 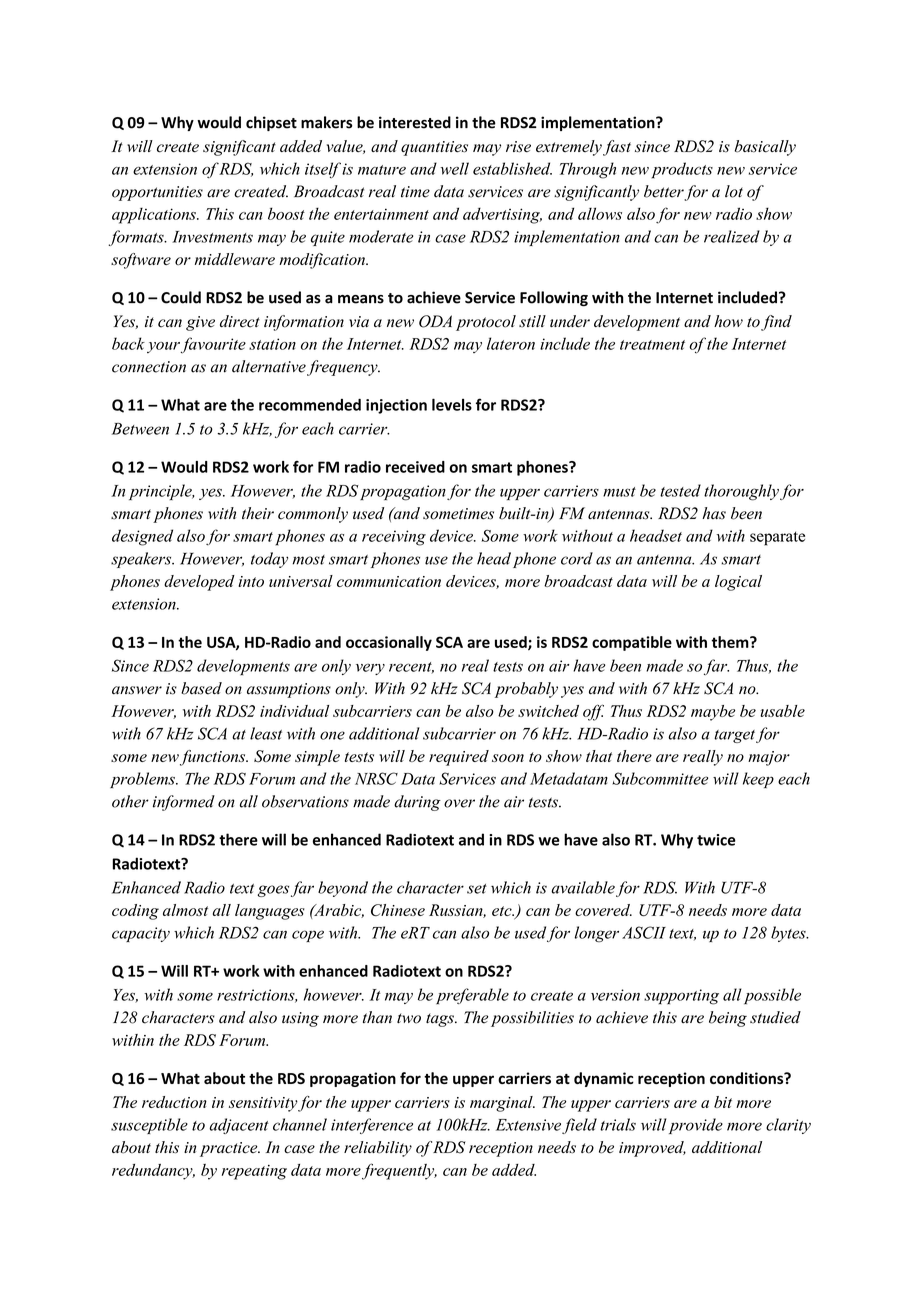 What do you see at coordinates (682, 170) in the document?
I see `products` at bounding box center [682, 170].
